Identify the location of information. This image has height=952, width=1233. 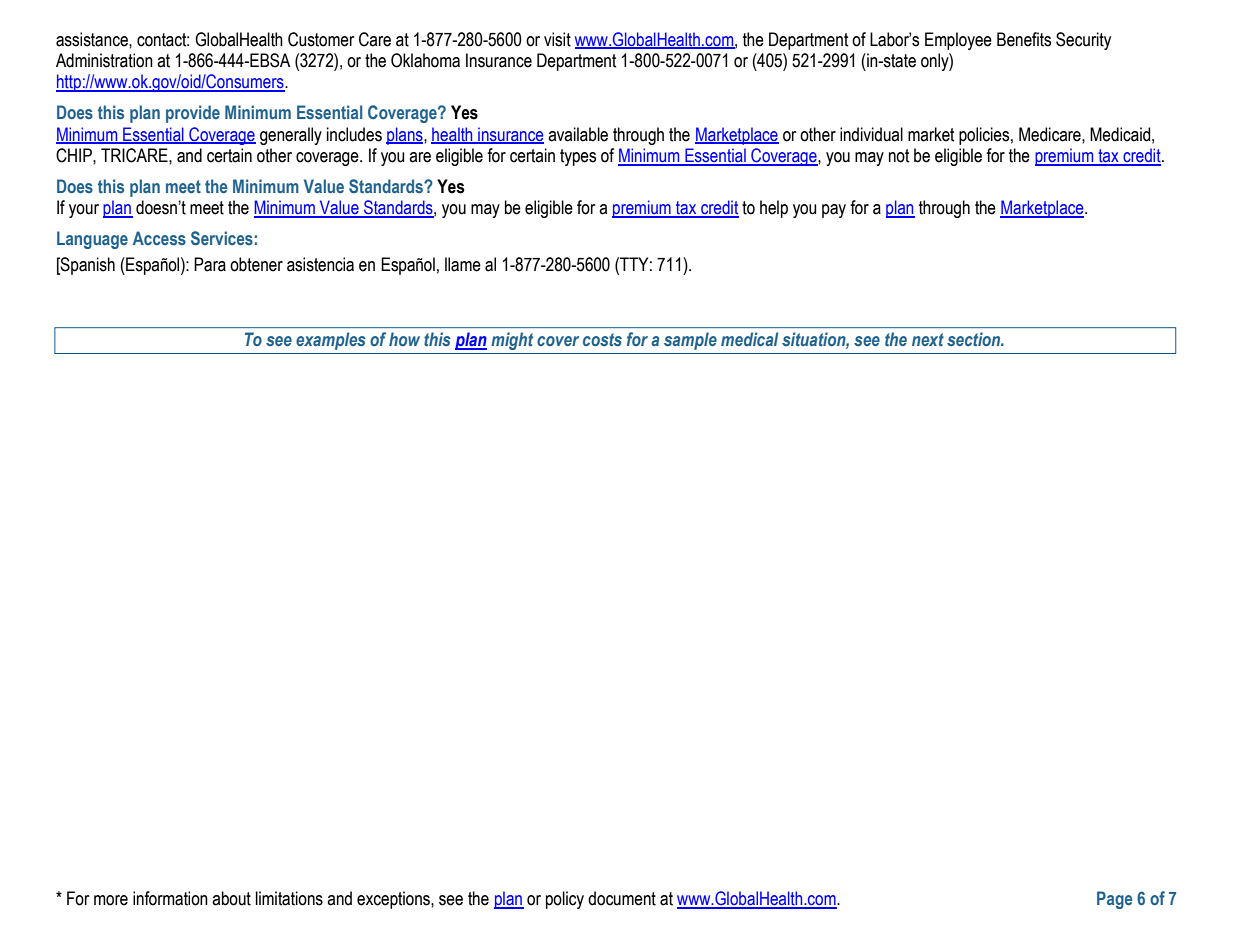
(170, 898).
